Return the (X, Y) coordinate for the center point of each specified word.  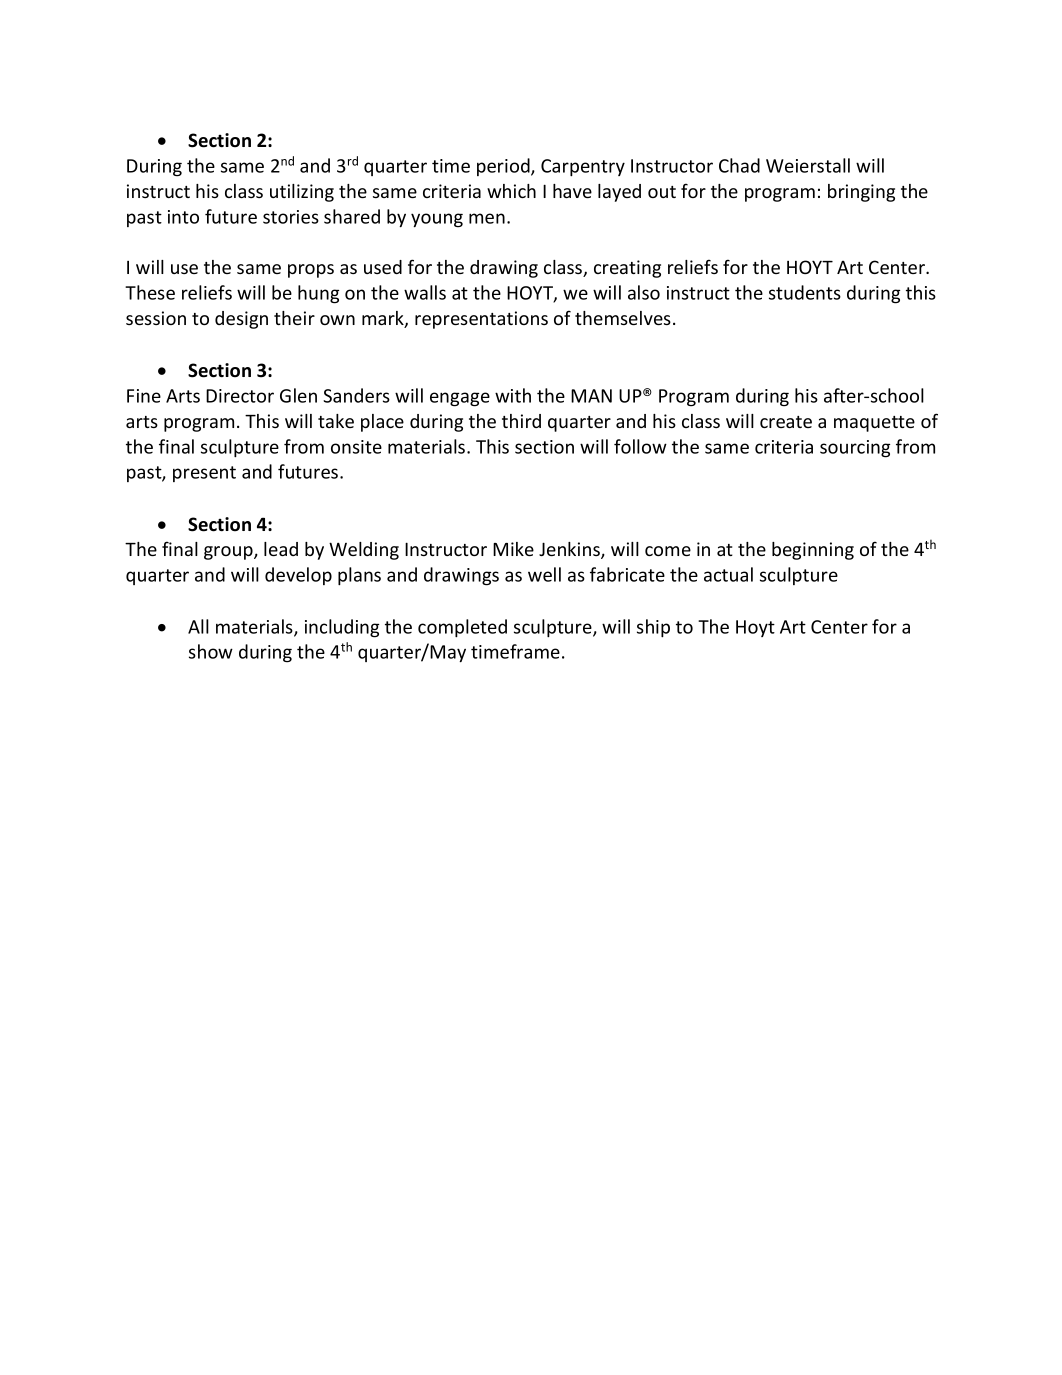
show (211, 651)
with (513, 395)
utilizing (302, 193)
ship (653, 628)
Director (240, 396)
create (786, 422)
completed (462, 628)
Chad (739, 165)
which (511, 191)
